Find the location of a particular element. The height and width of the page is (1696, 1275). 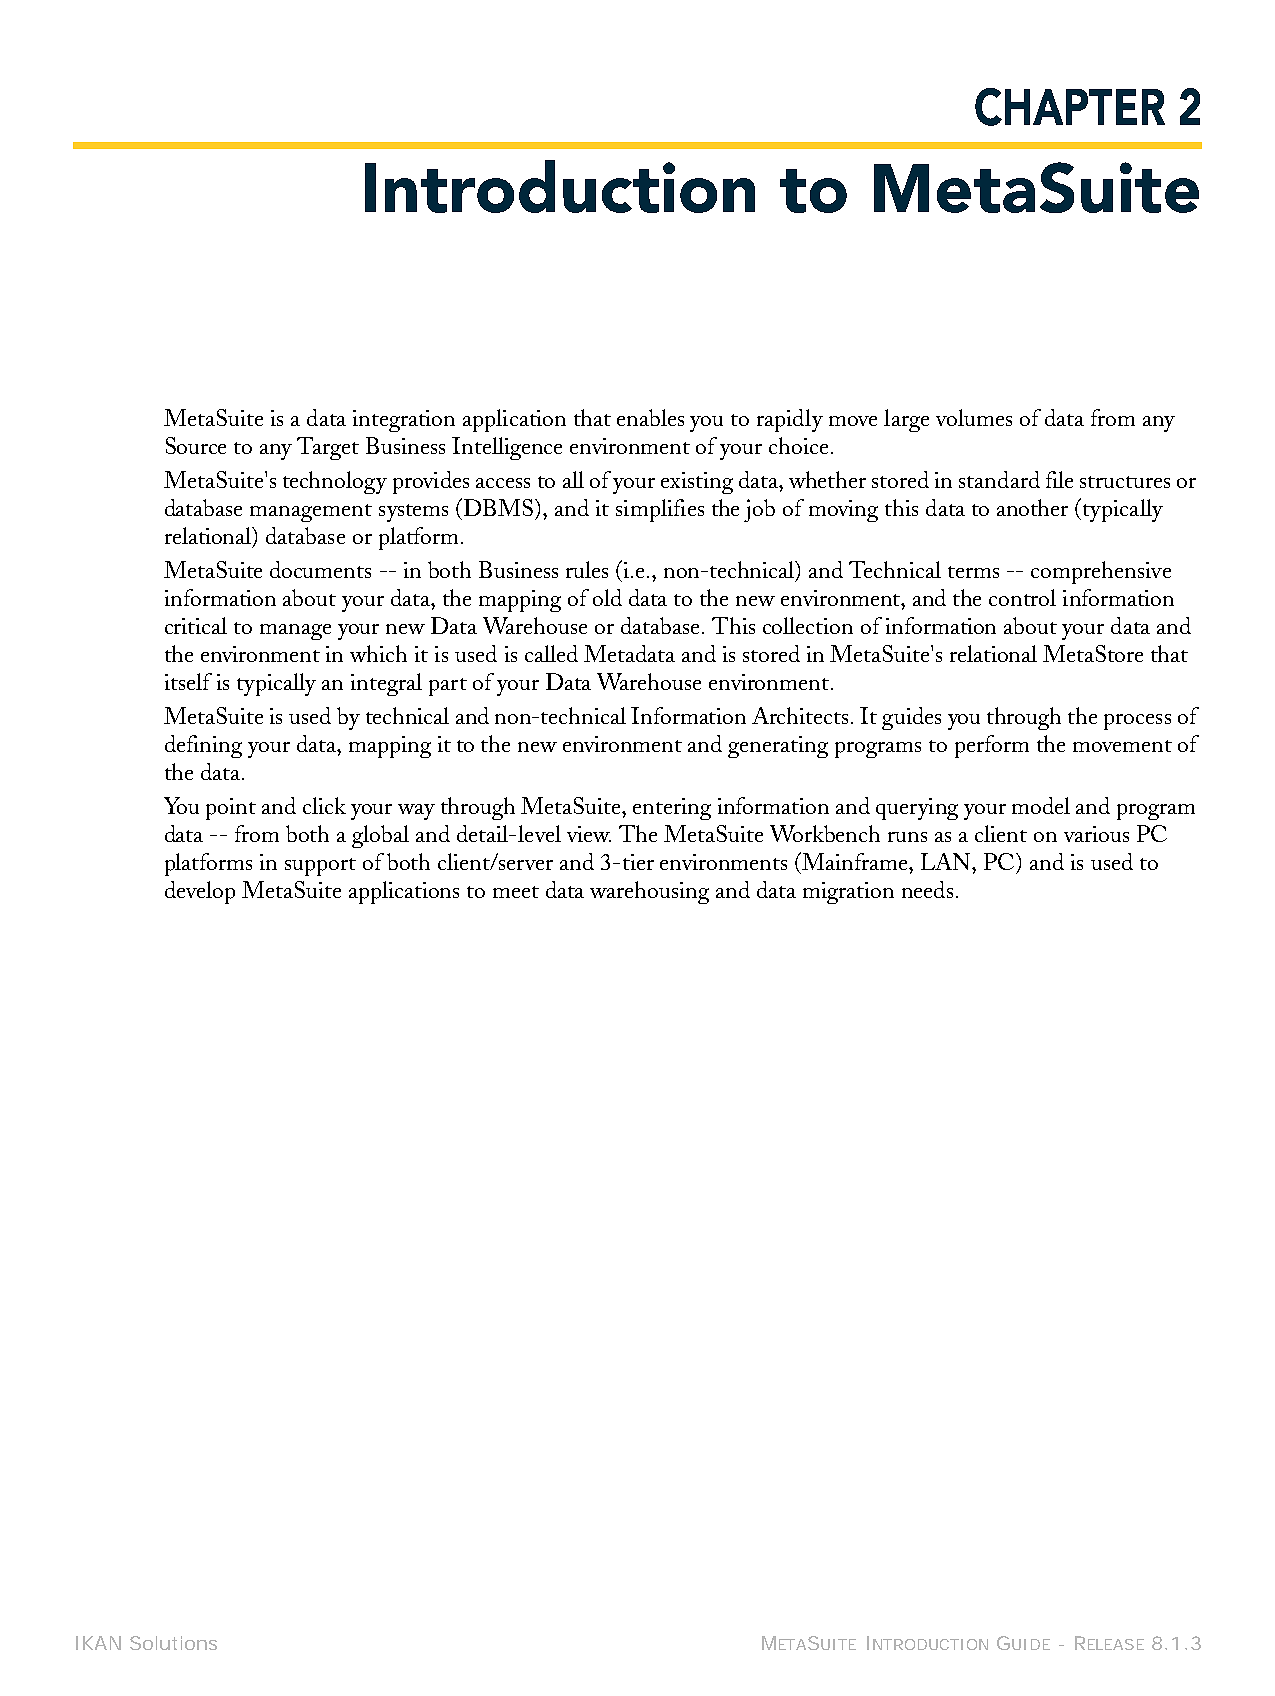

integration is located at coordinates (404, 421).
